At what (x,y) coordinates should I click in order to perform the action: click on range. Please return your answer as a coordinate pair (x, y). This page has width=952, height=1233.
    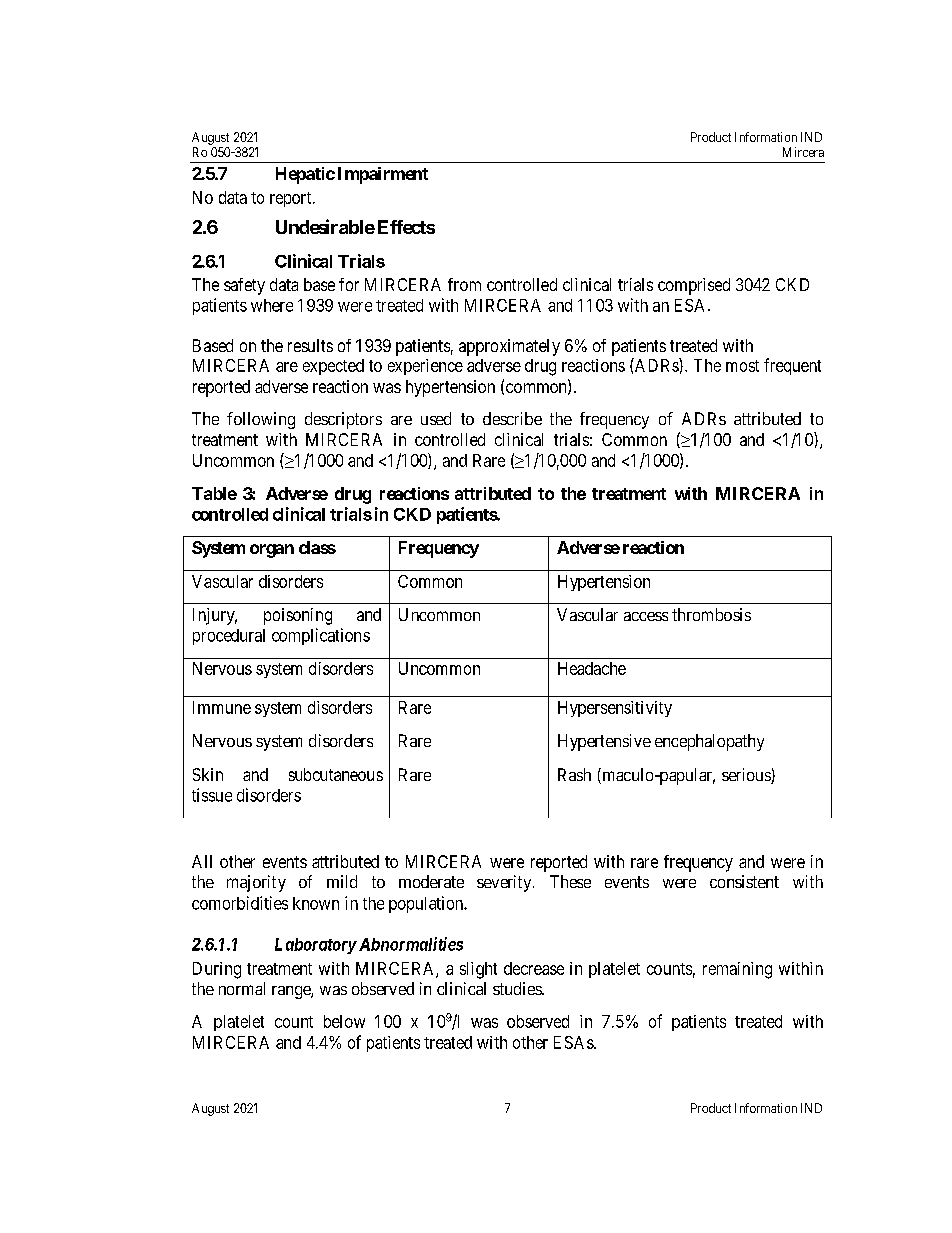
    Looking at the image, I should click on (292, 992).
